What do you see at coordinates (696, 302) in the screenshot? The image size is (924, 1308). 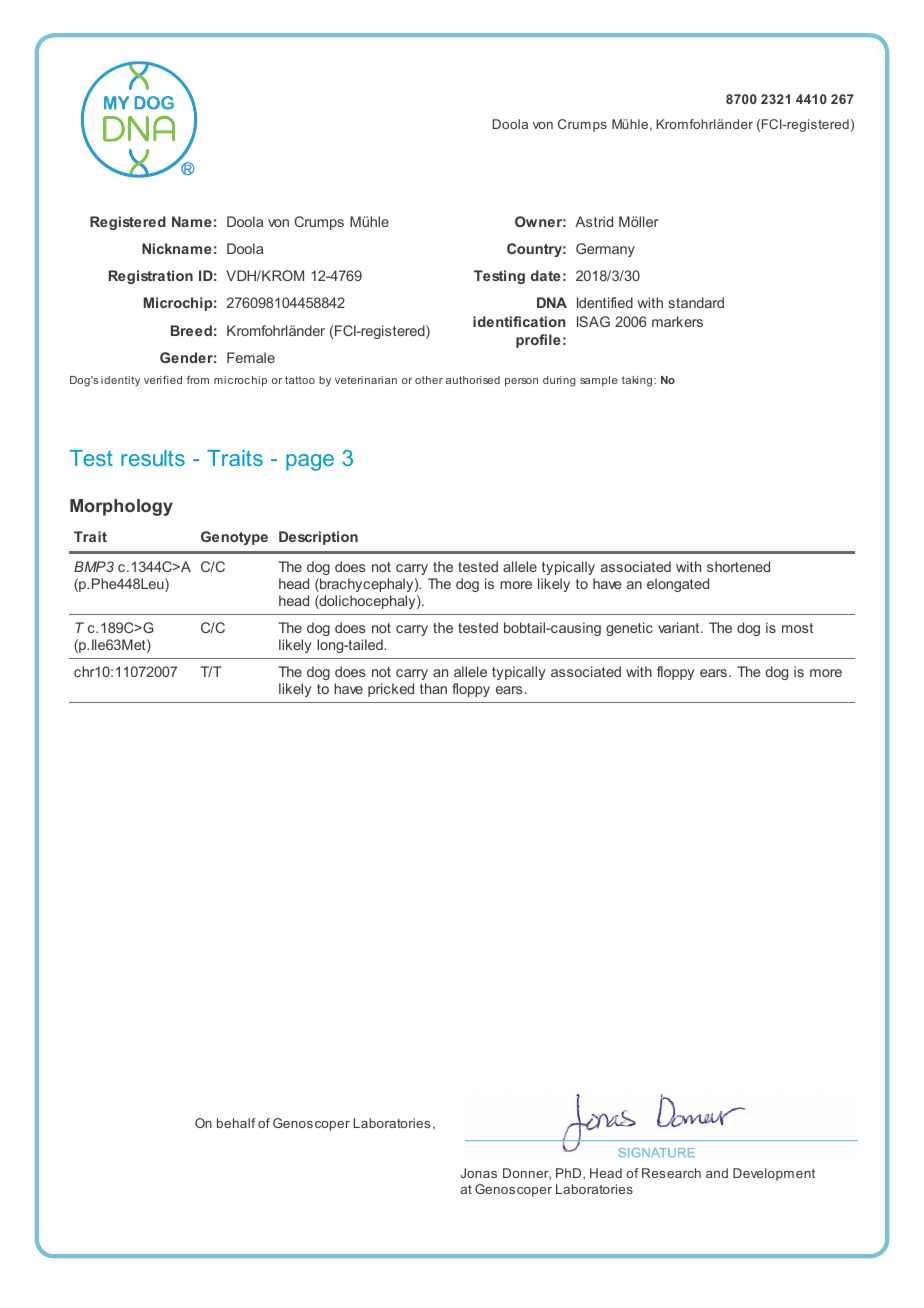 I see `standard` at bounding box center [696, 302].
